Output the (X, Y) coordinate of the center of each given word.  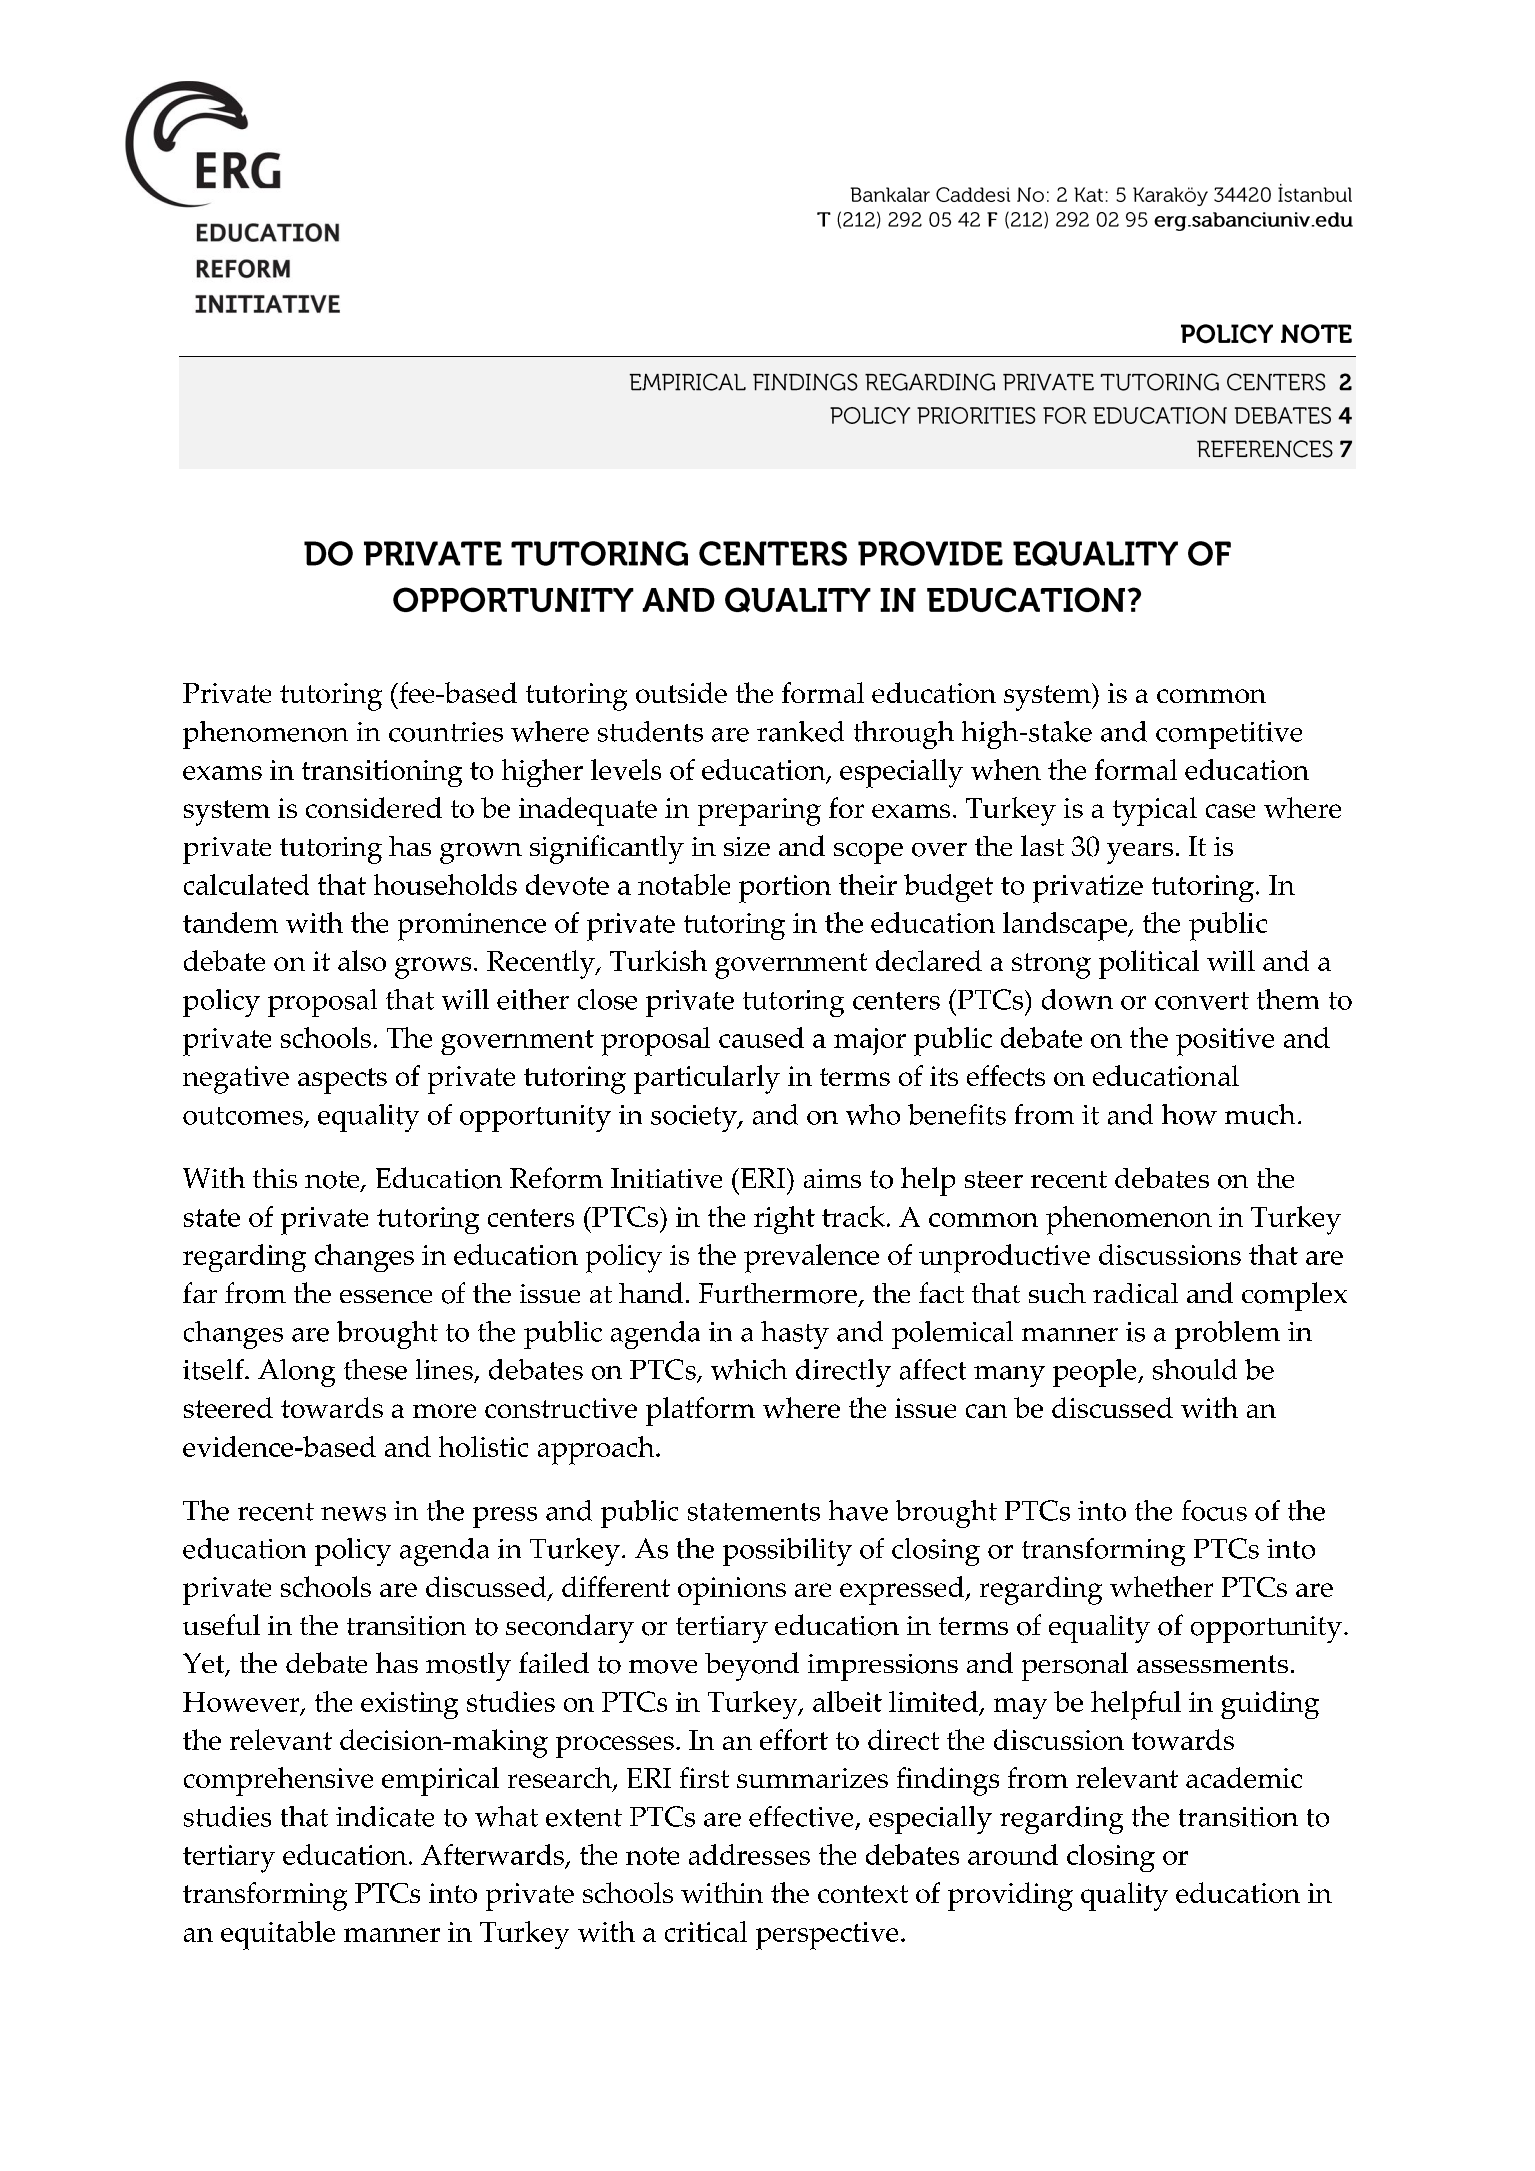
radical (1135, 1293)
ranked (800, 731)
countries (446, 732)
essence (386, 1296)
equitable (278, 1935)
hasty (795, 1335)
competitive (1229, 735)
